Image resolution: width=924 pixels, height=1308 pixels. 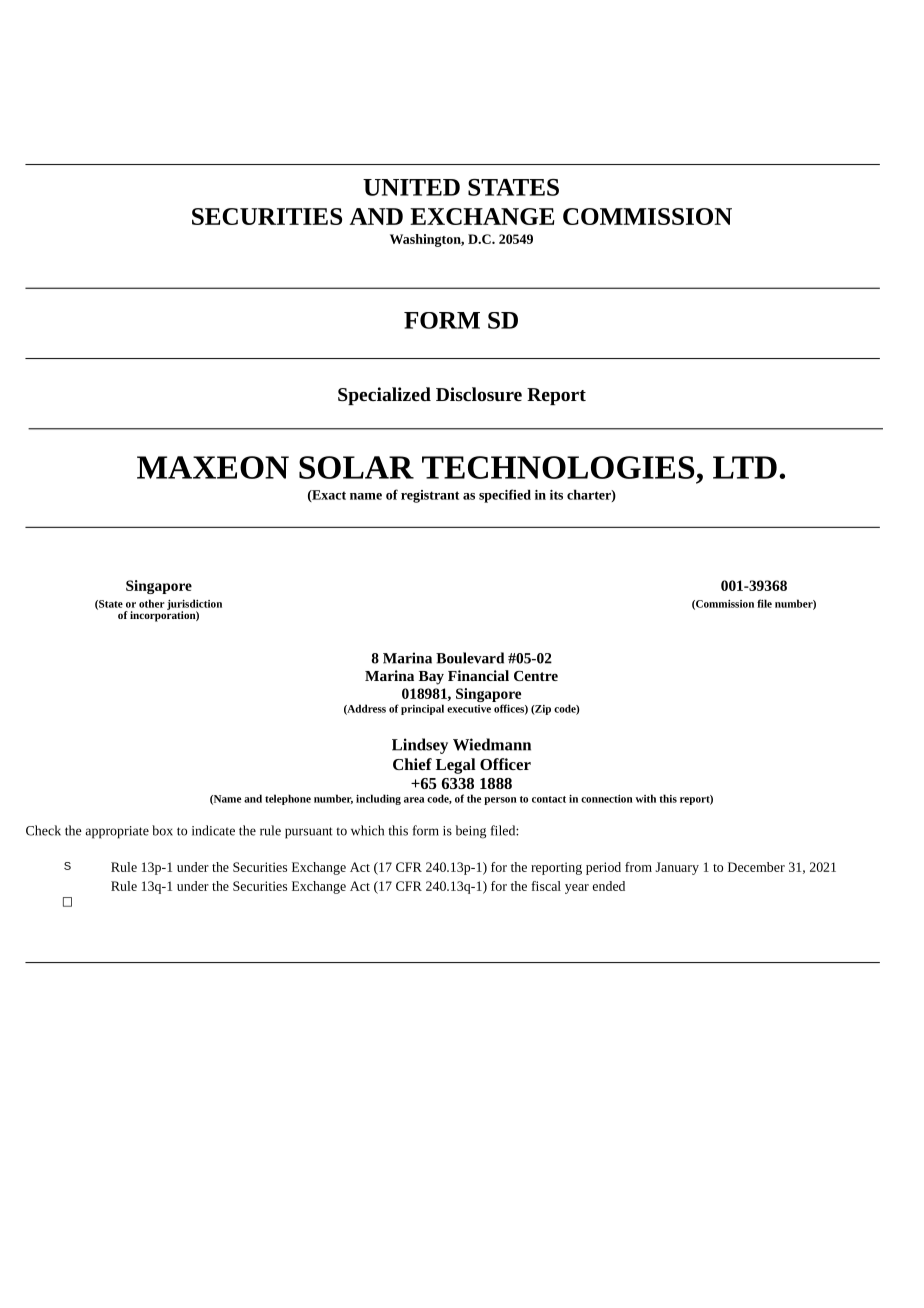 What do you see at coordinates (536, 676) in the screenshot?
I see `Centre` at bounding box center [536, 676].
